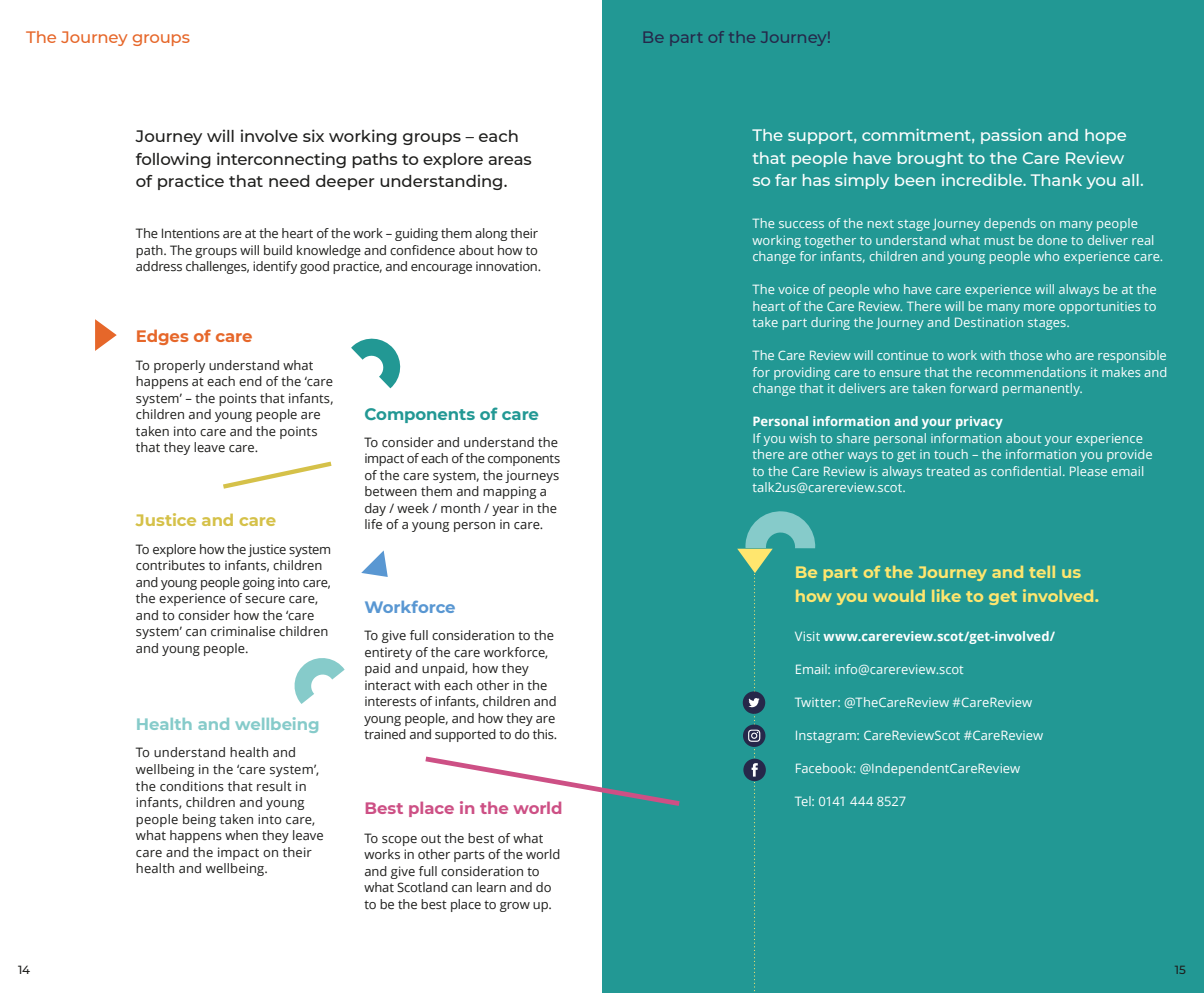  Describe the element at coordinates (1011, 136) in the screenshot. I see `passion` at that location.
